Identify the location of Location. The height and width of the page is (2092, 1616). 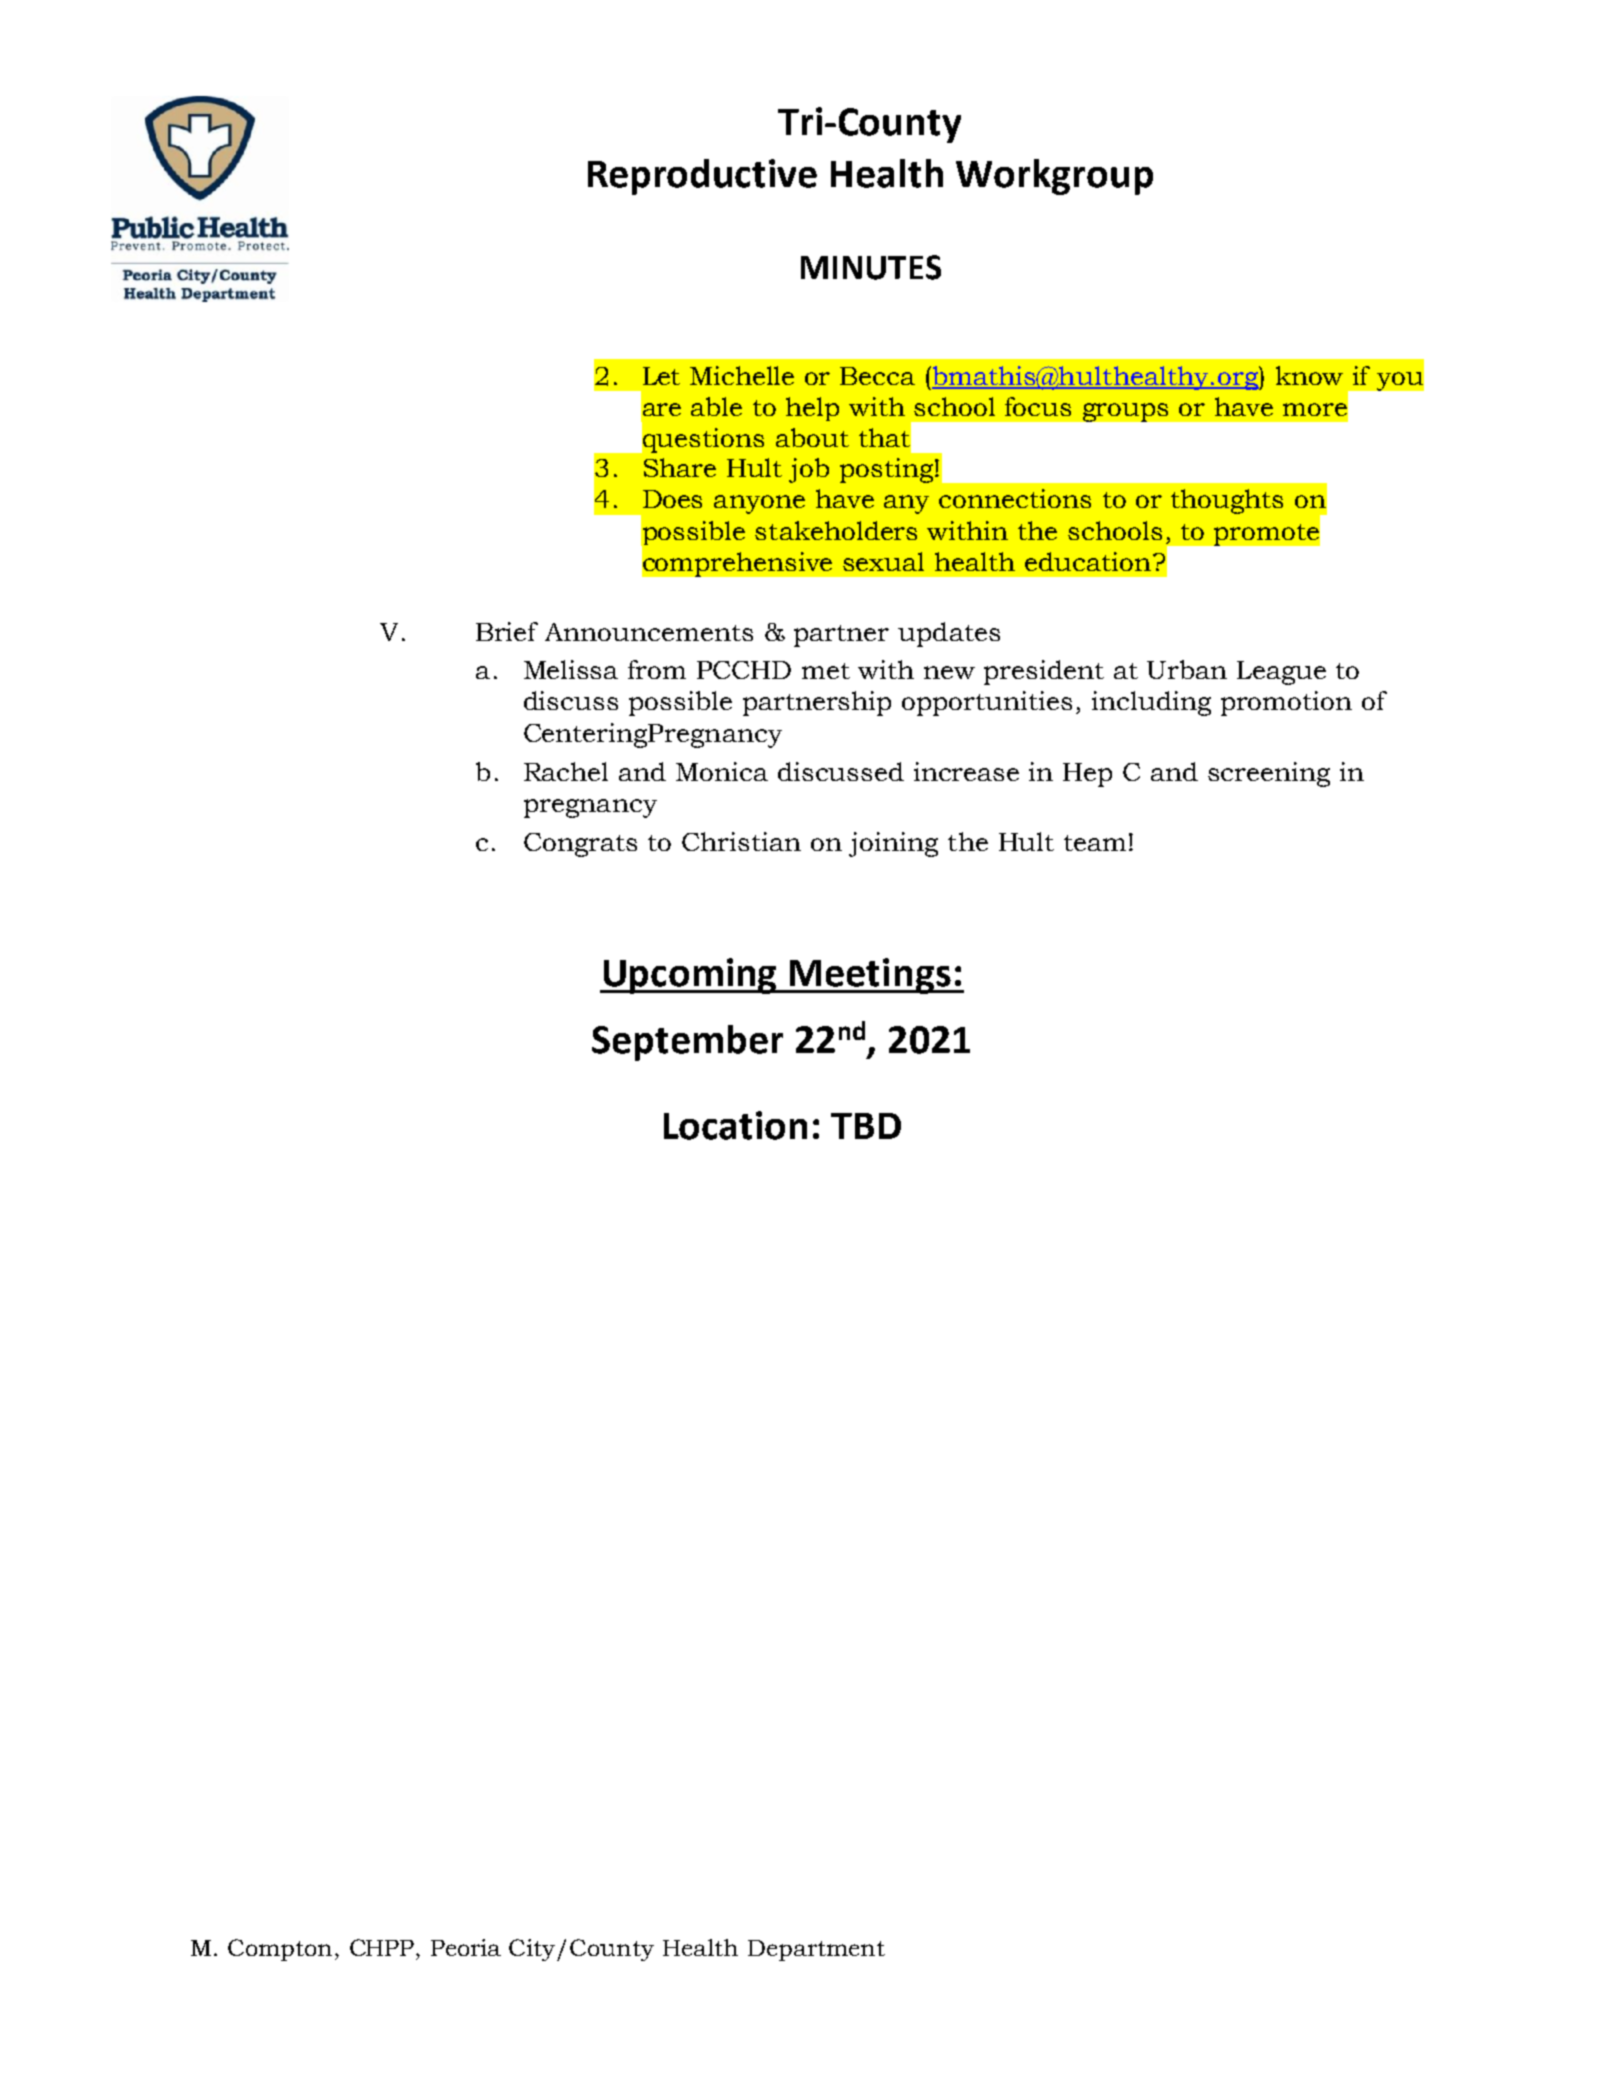
(735, 1125).
